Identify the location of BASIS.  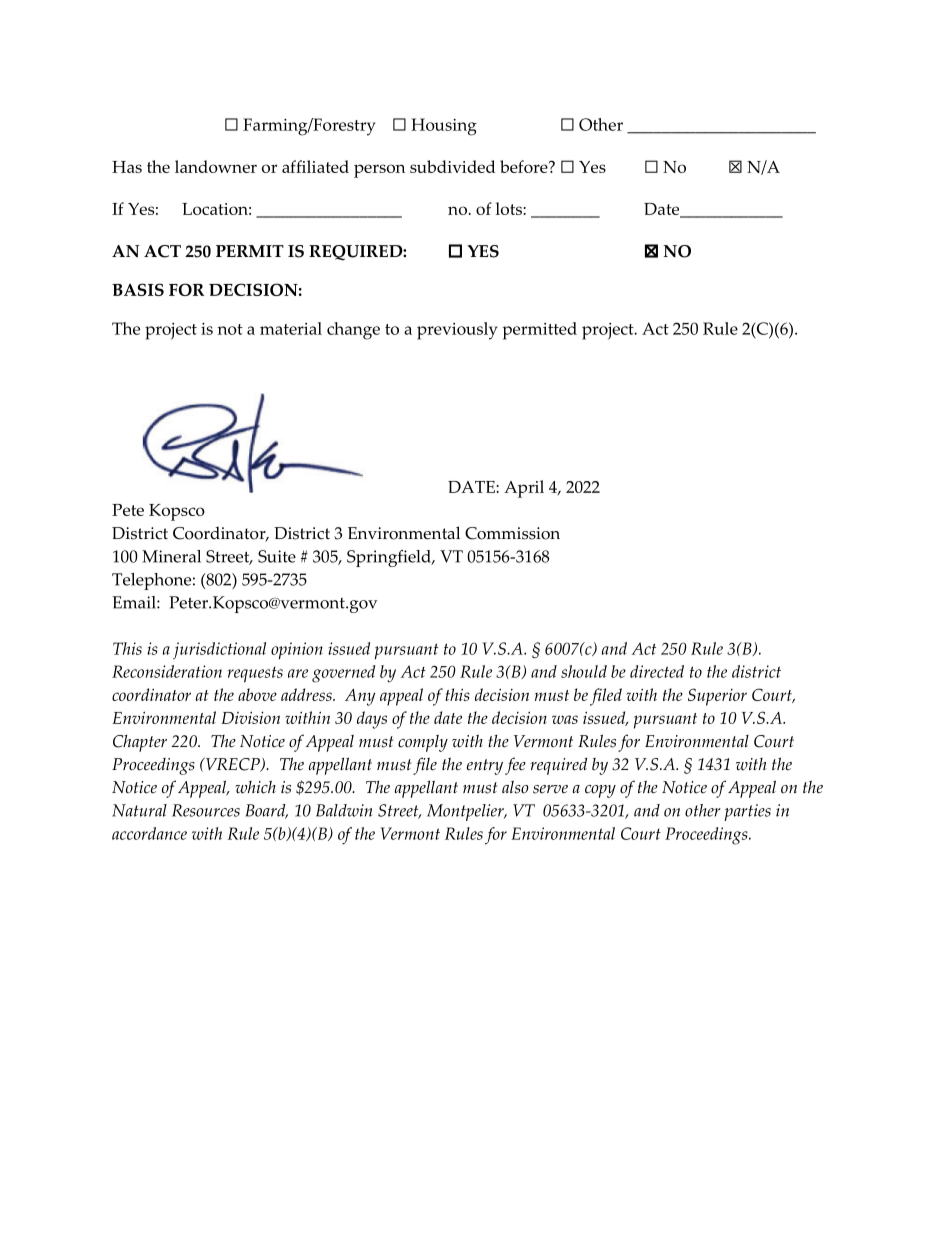
(138, 289).
